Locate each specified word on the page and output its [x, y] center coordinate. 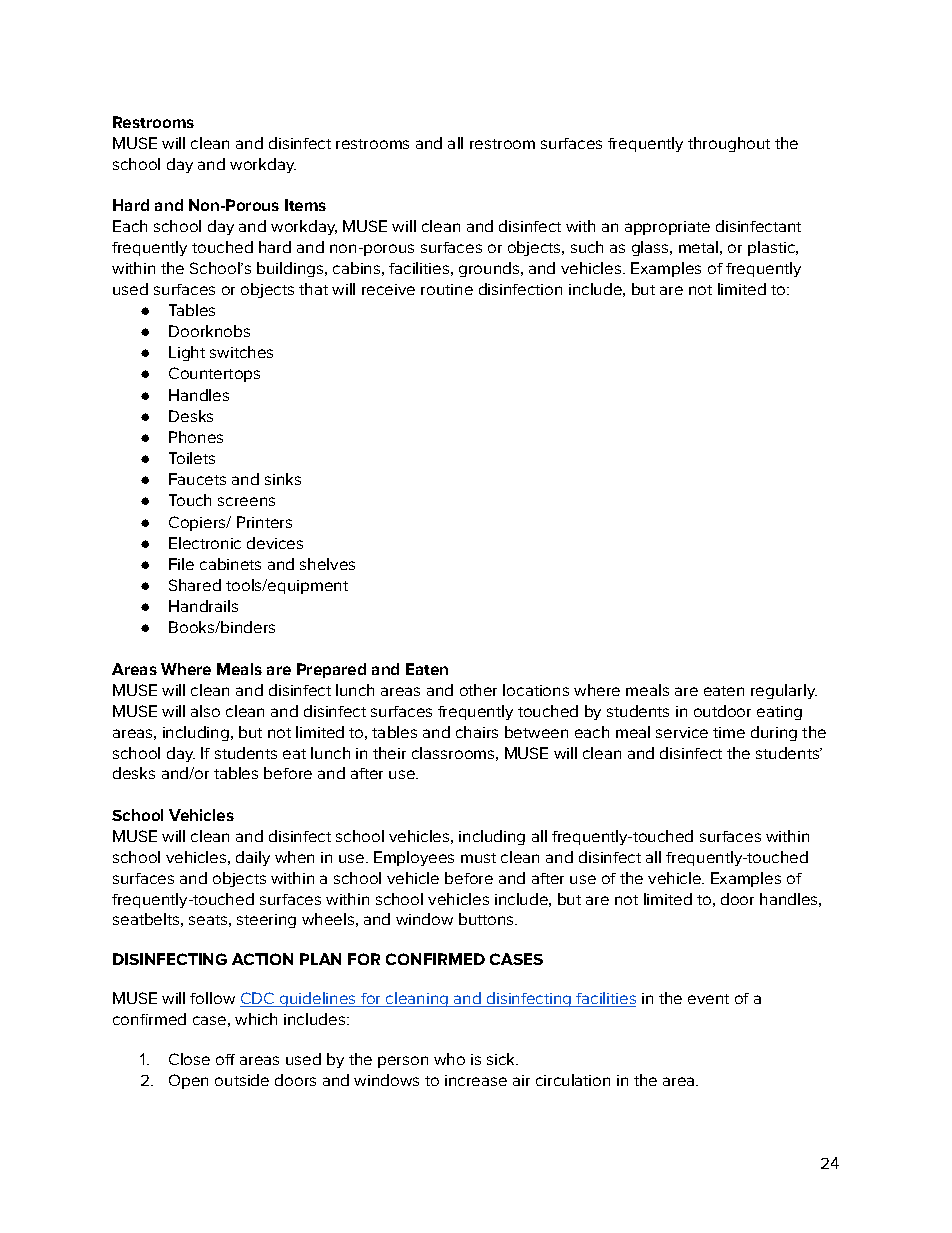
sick [502, 1059]
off [225, 1059]
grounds [489, 269]
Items [305, 205]
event [708, 999]
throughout [729, 144]
